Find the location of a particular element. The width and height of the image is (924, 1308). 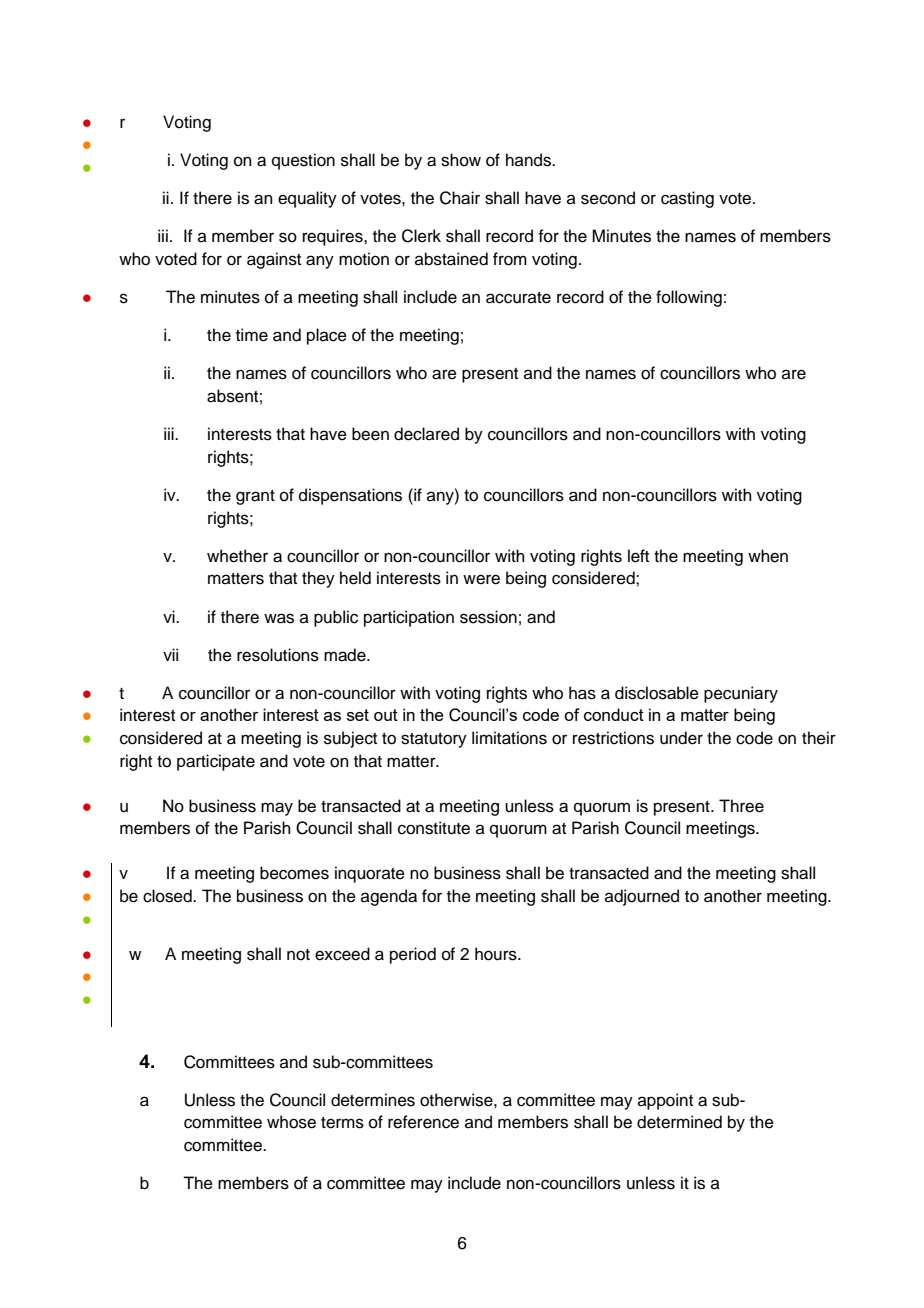

reference is located at coordinates (423, 1122).
